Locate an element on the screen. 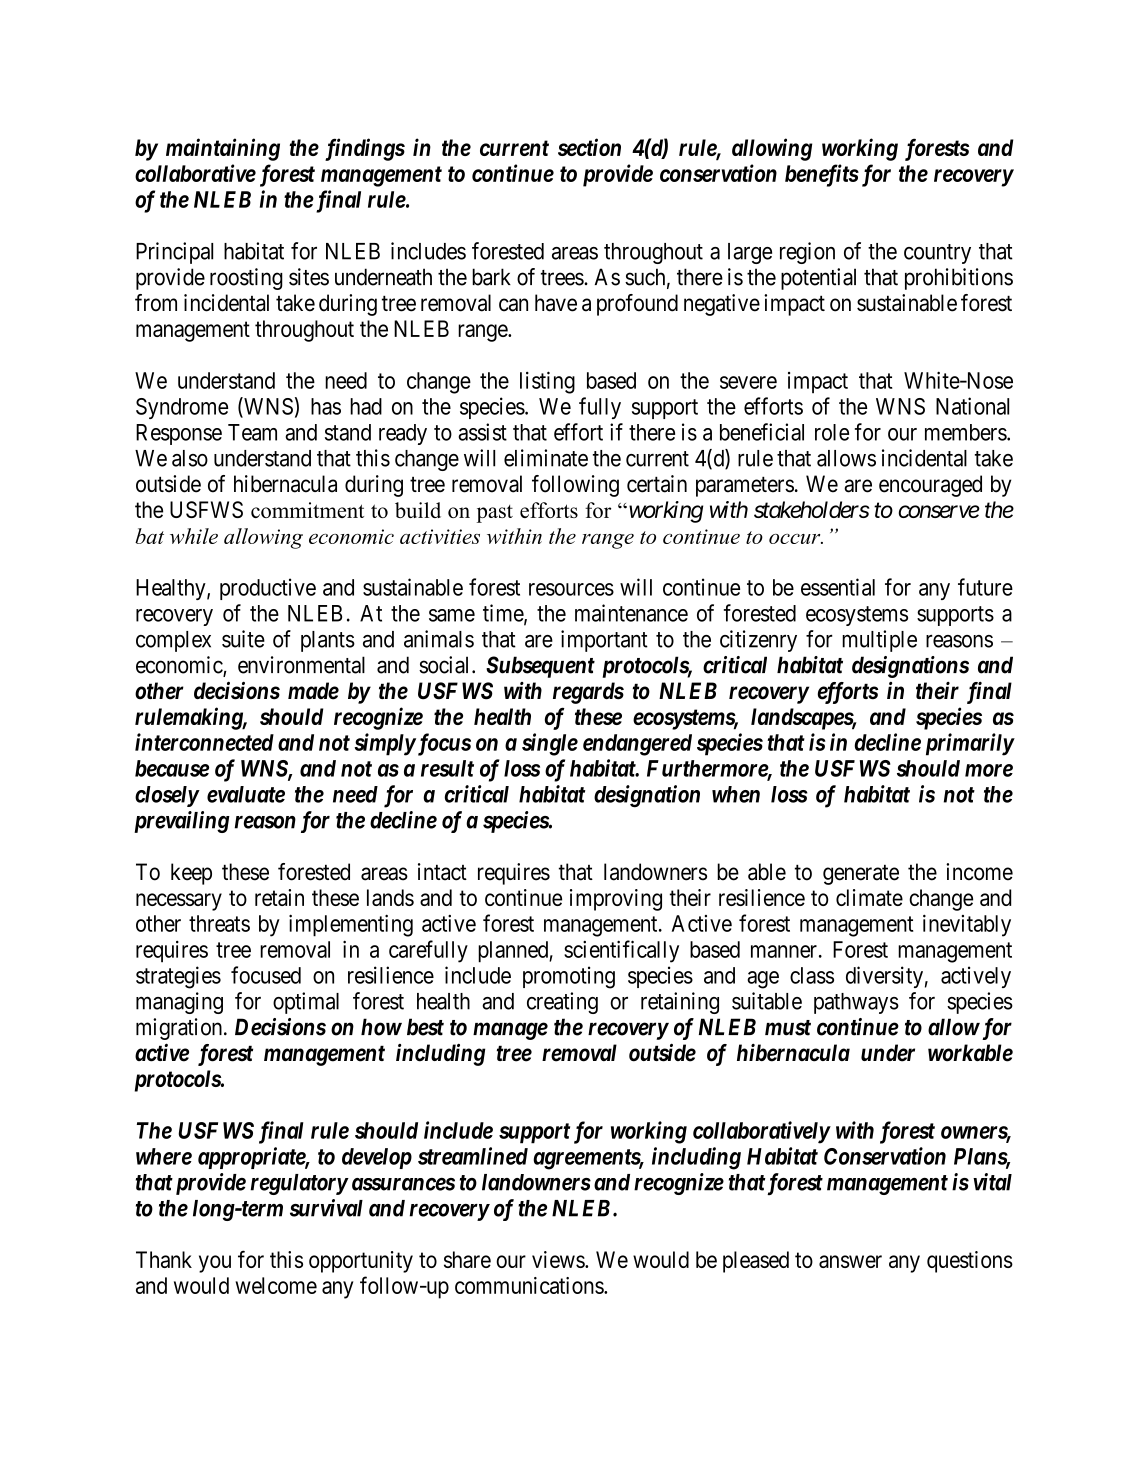  you is located at coordinates (215, 1264).
